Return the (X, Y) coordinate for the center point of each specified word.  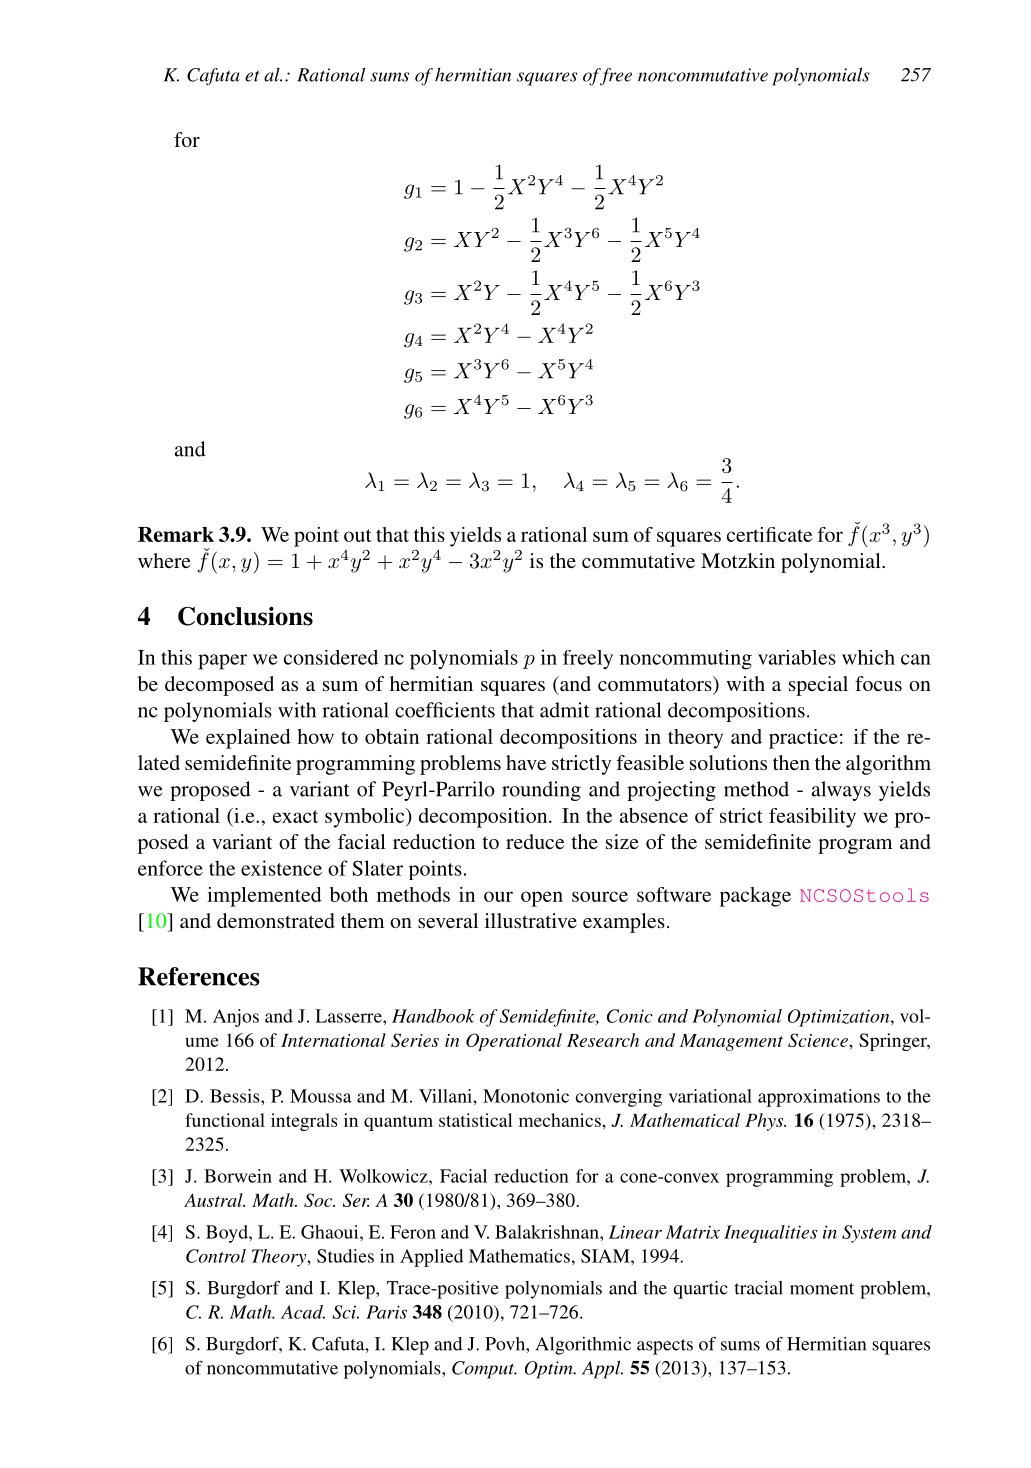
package (755, 897)
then (791, 762)
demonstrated (276, 920)
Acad (303, 1312)
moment (822, 1289)
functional (225, 1120)
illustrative (531, 920)
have (526, 762)
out (358, 535)
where (164, 560)
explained (248, 739)
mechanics (561, 1120)
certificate (769, 534)
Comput (484, 1370)
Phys (765, 1122)
